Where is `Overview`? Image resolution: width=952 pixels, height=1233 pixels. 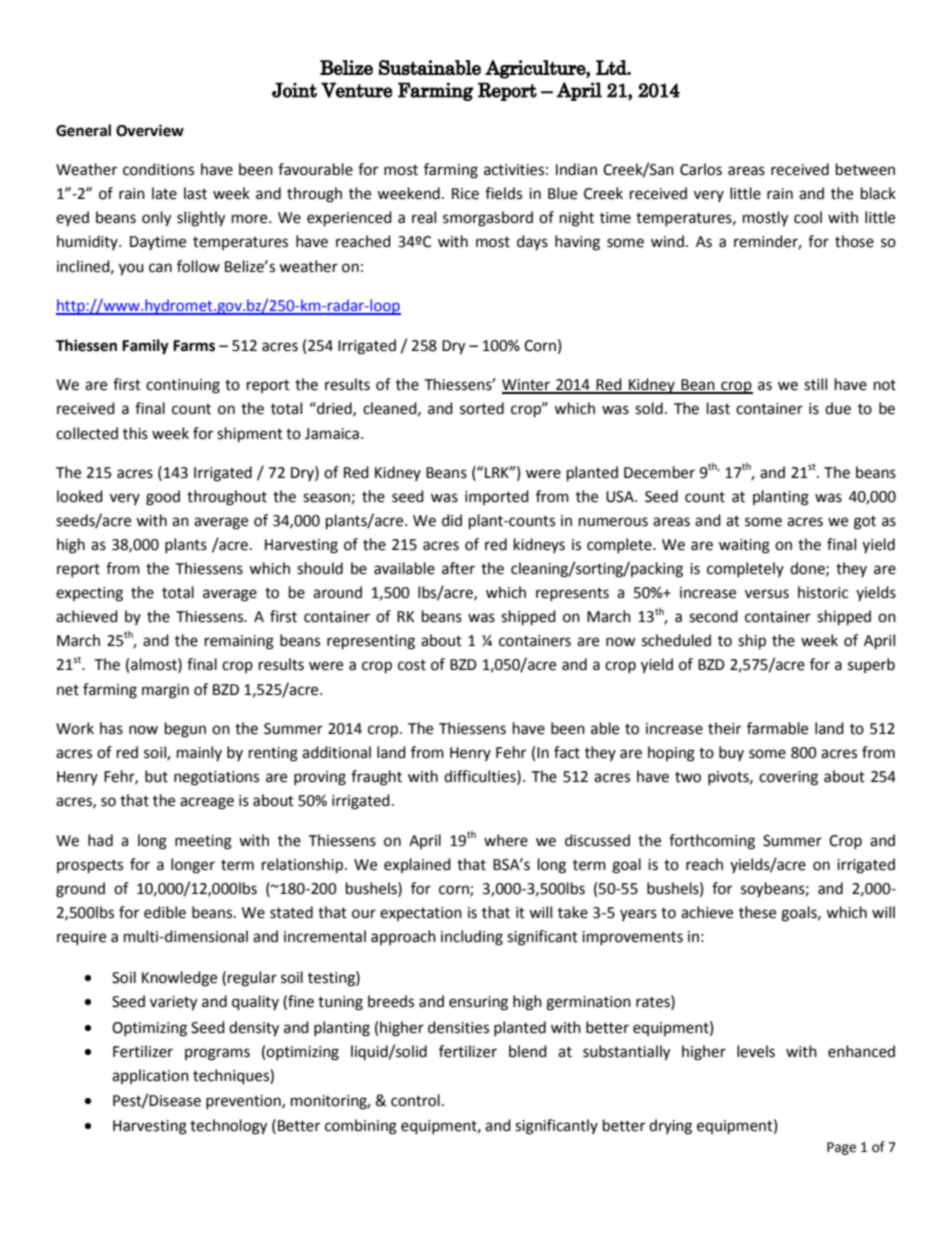
Overview is located at coordinates (150, 130).
